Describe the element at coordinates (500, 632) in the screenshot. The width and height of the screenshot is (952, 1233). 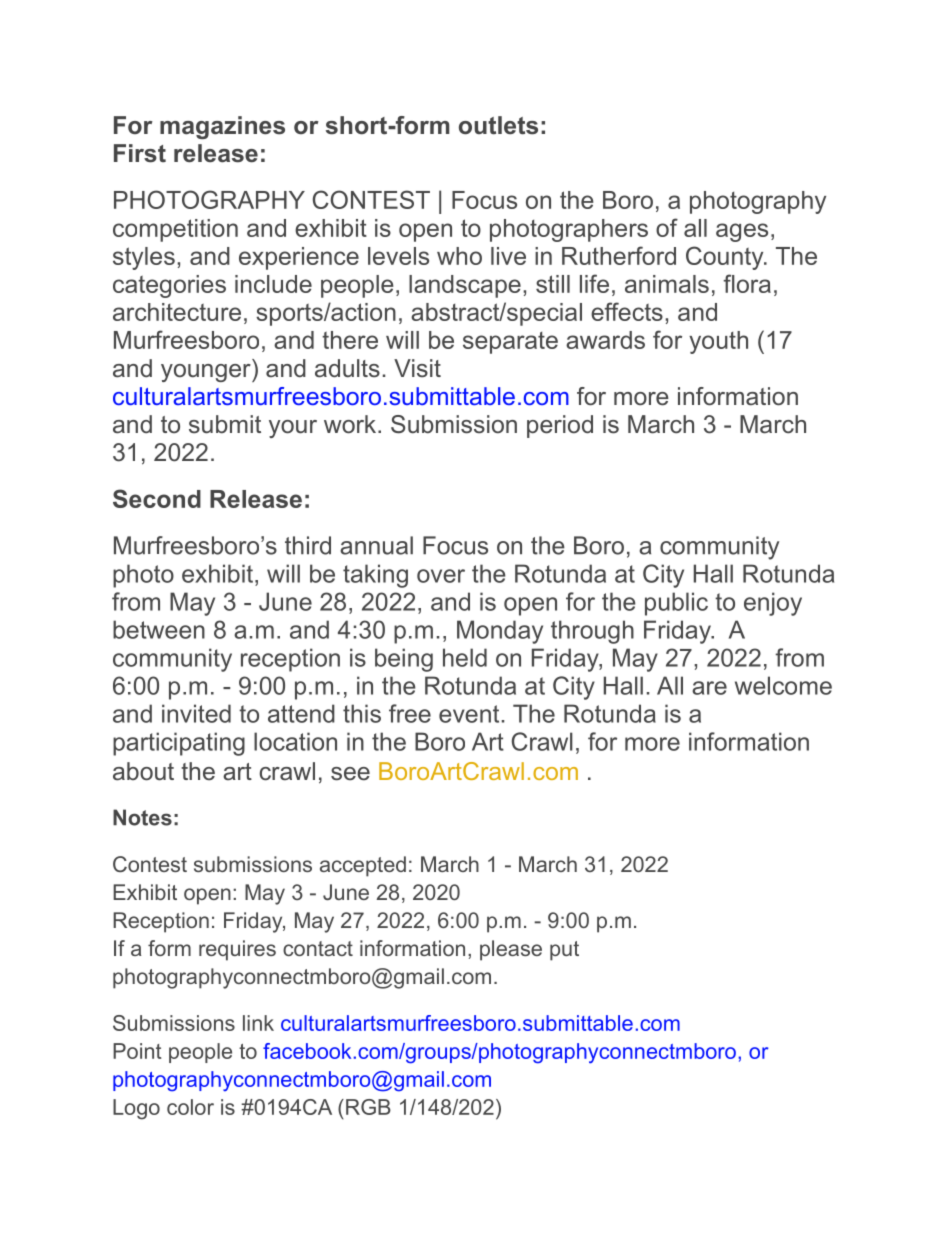
I see `Monday` at that location.
